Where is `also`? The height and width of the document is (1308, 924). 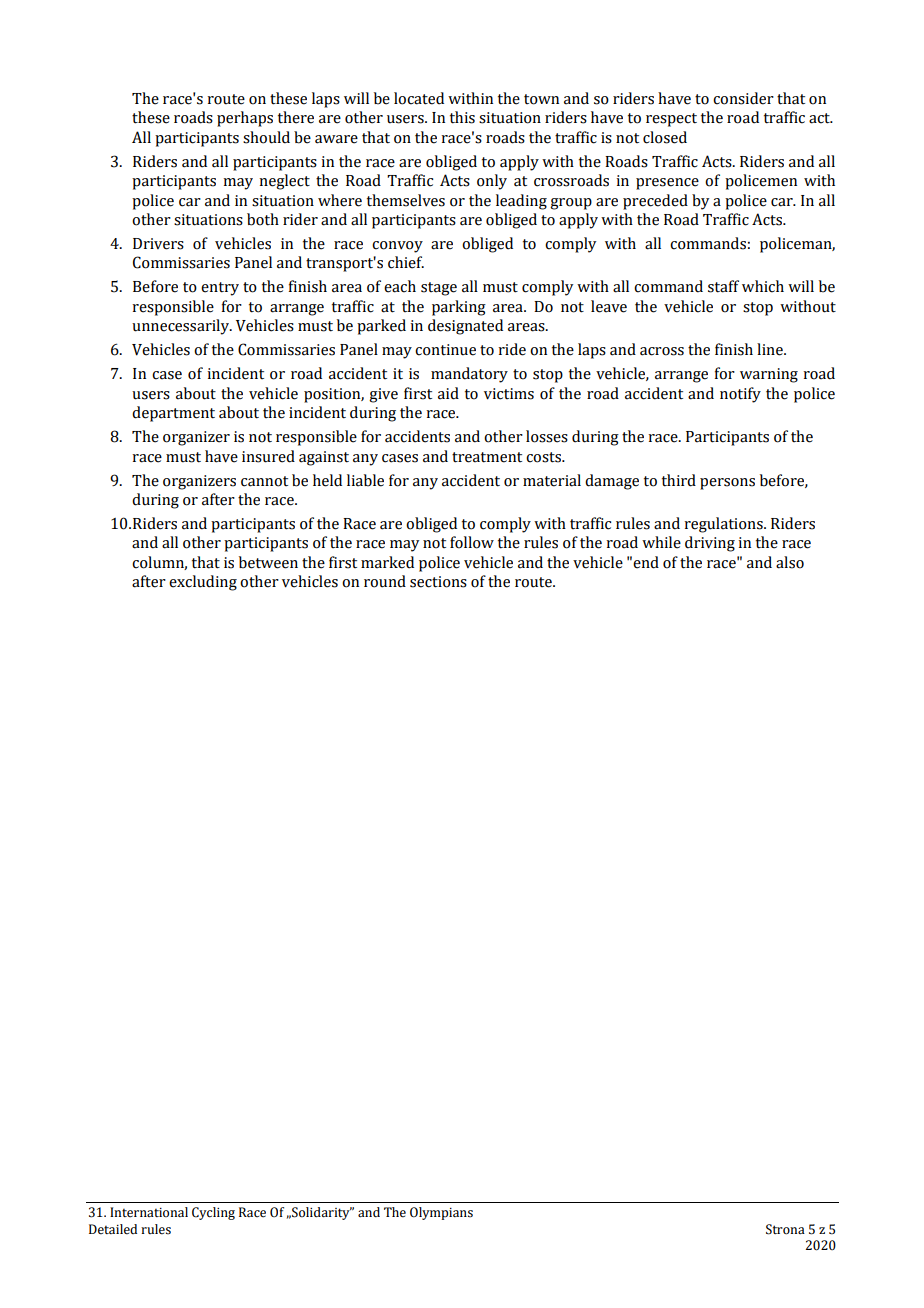 also is located at coordinates (790, 562).
